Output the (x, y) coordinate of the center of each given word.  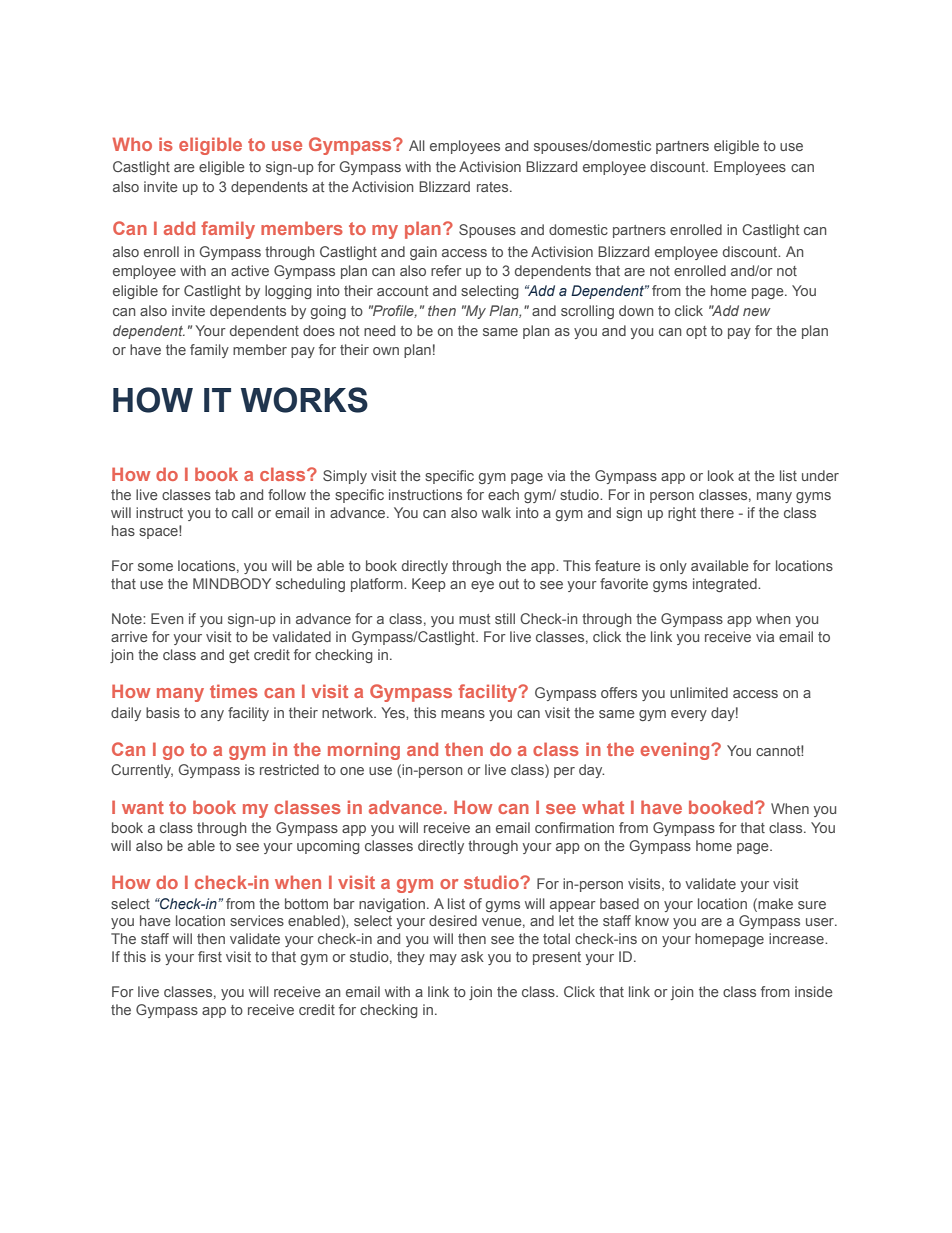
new (757, 312)
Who (132, 144)
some (155, 567)
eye (482, 586)
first (210, 956)
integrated (726, 585)
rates (494, 187)
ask (472, 956)
